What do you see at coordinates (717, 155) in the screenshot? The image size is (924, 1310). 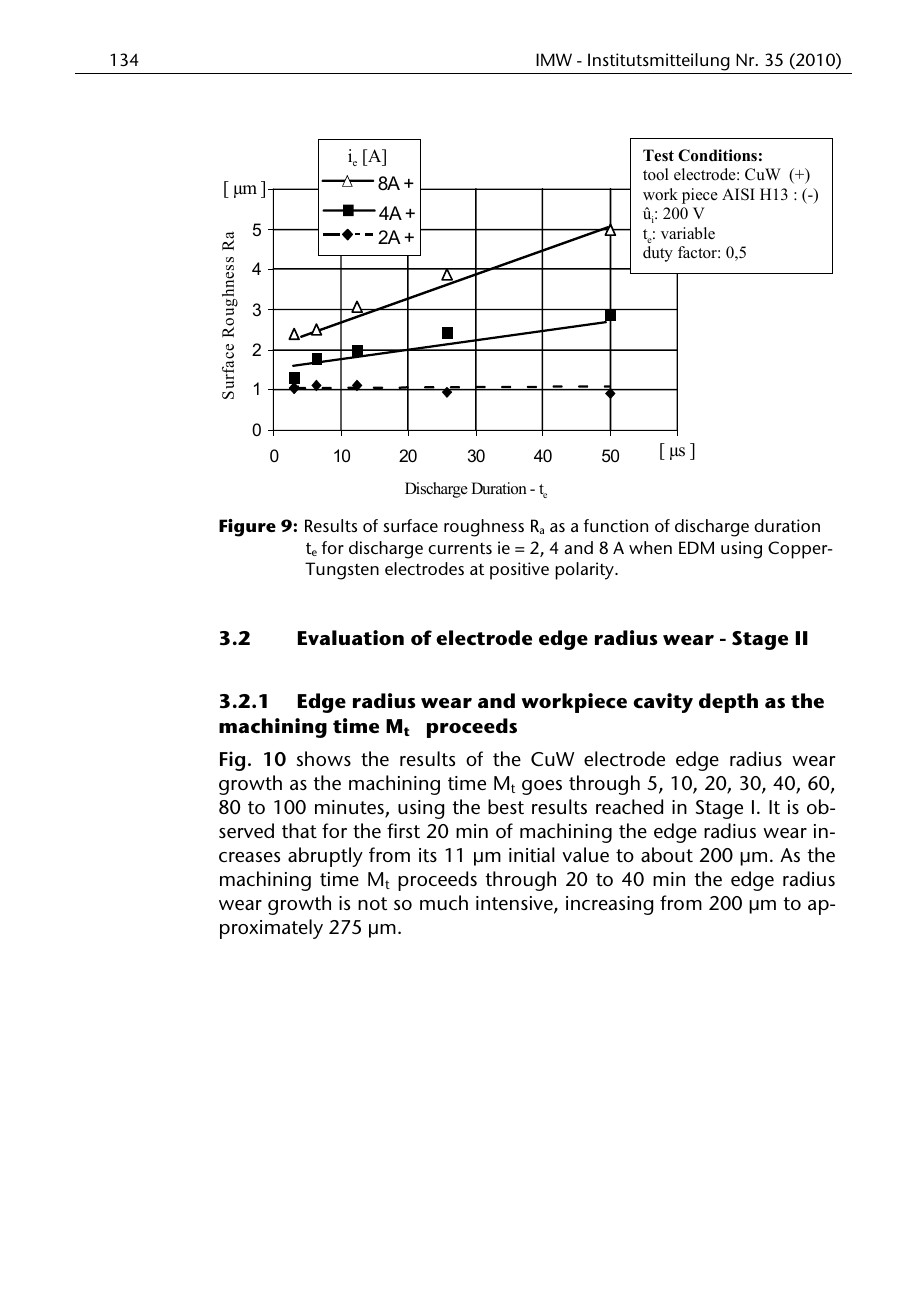 I see `Conditions` at bounding box center [717, 155].
